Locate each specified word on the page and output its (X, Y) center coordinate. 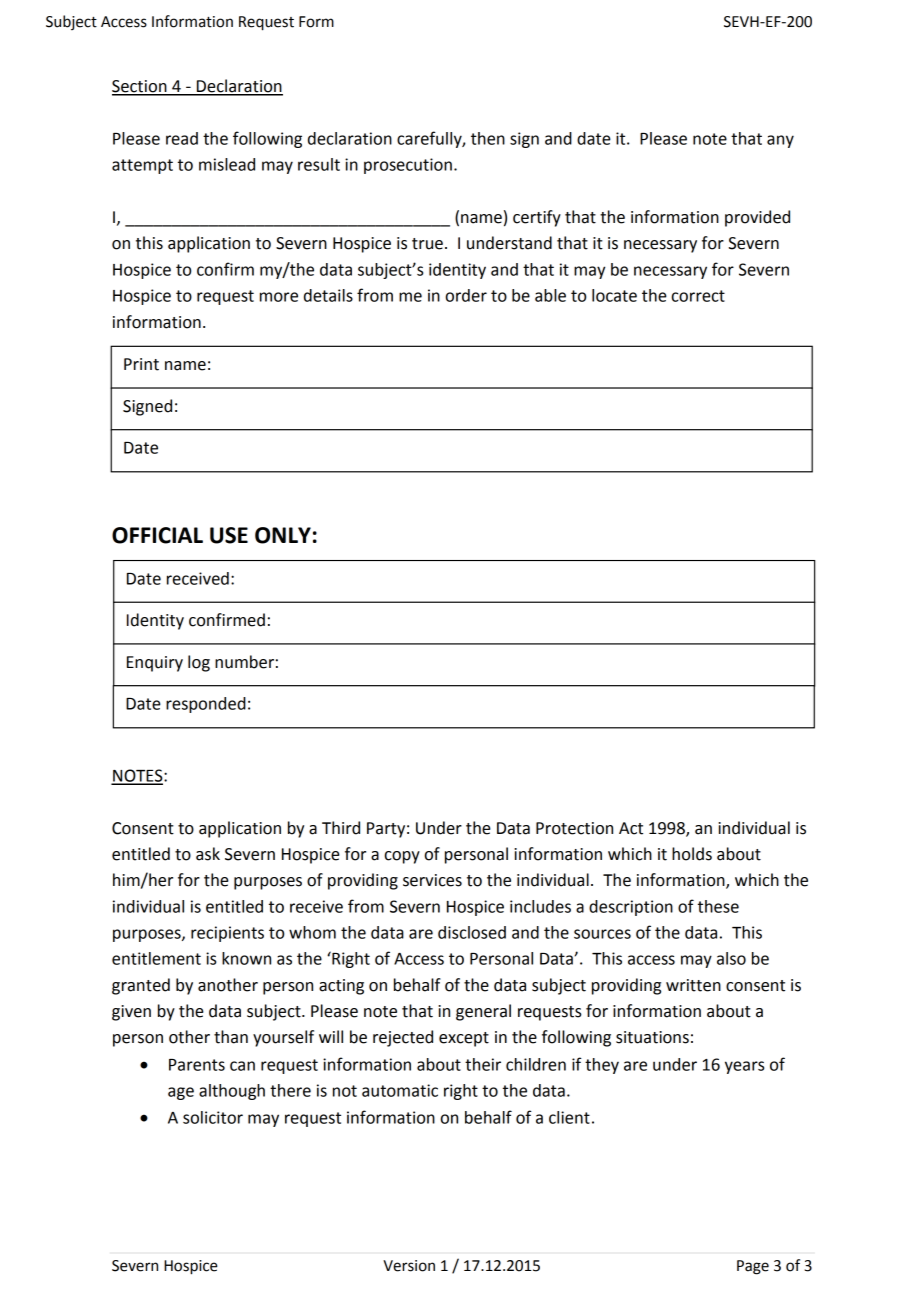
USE (229, 535)
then (488, 138)
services (432, 880)
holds (692, 854)
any (780, 141)
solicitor (213, 1117)
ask (208, 854)
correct (698, 296)
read (182, 138)
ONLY (283, 535)
